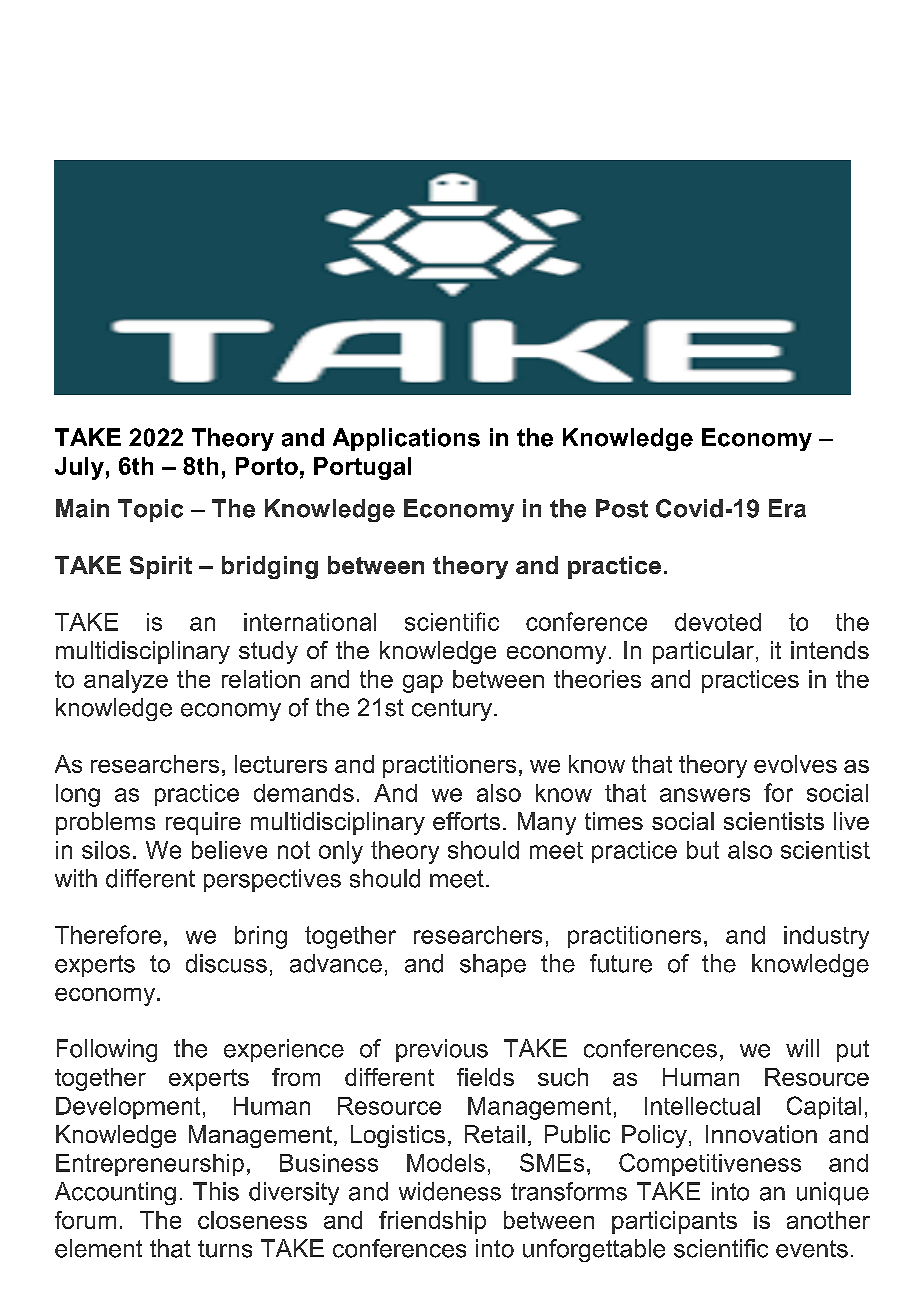  I want to click on particular, so click(703, 652).
